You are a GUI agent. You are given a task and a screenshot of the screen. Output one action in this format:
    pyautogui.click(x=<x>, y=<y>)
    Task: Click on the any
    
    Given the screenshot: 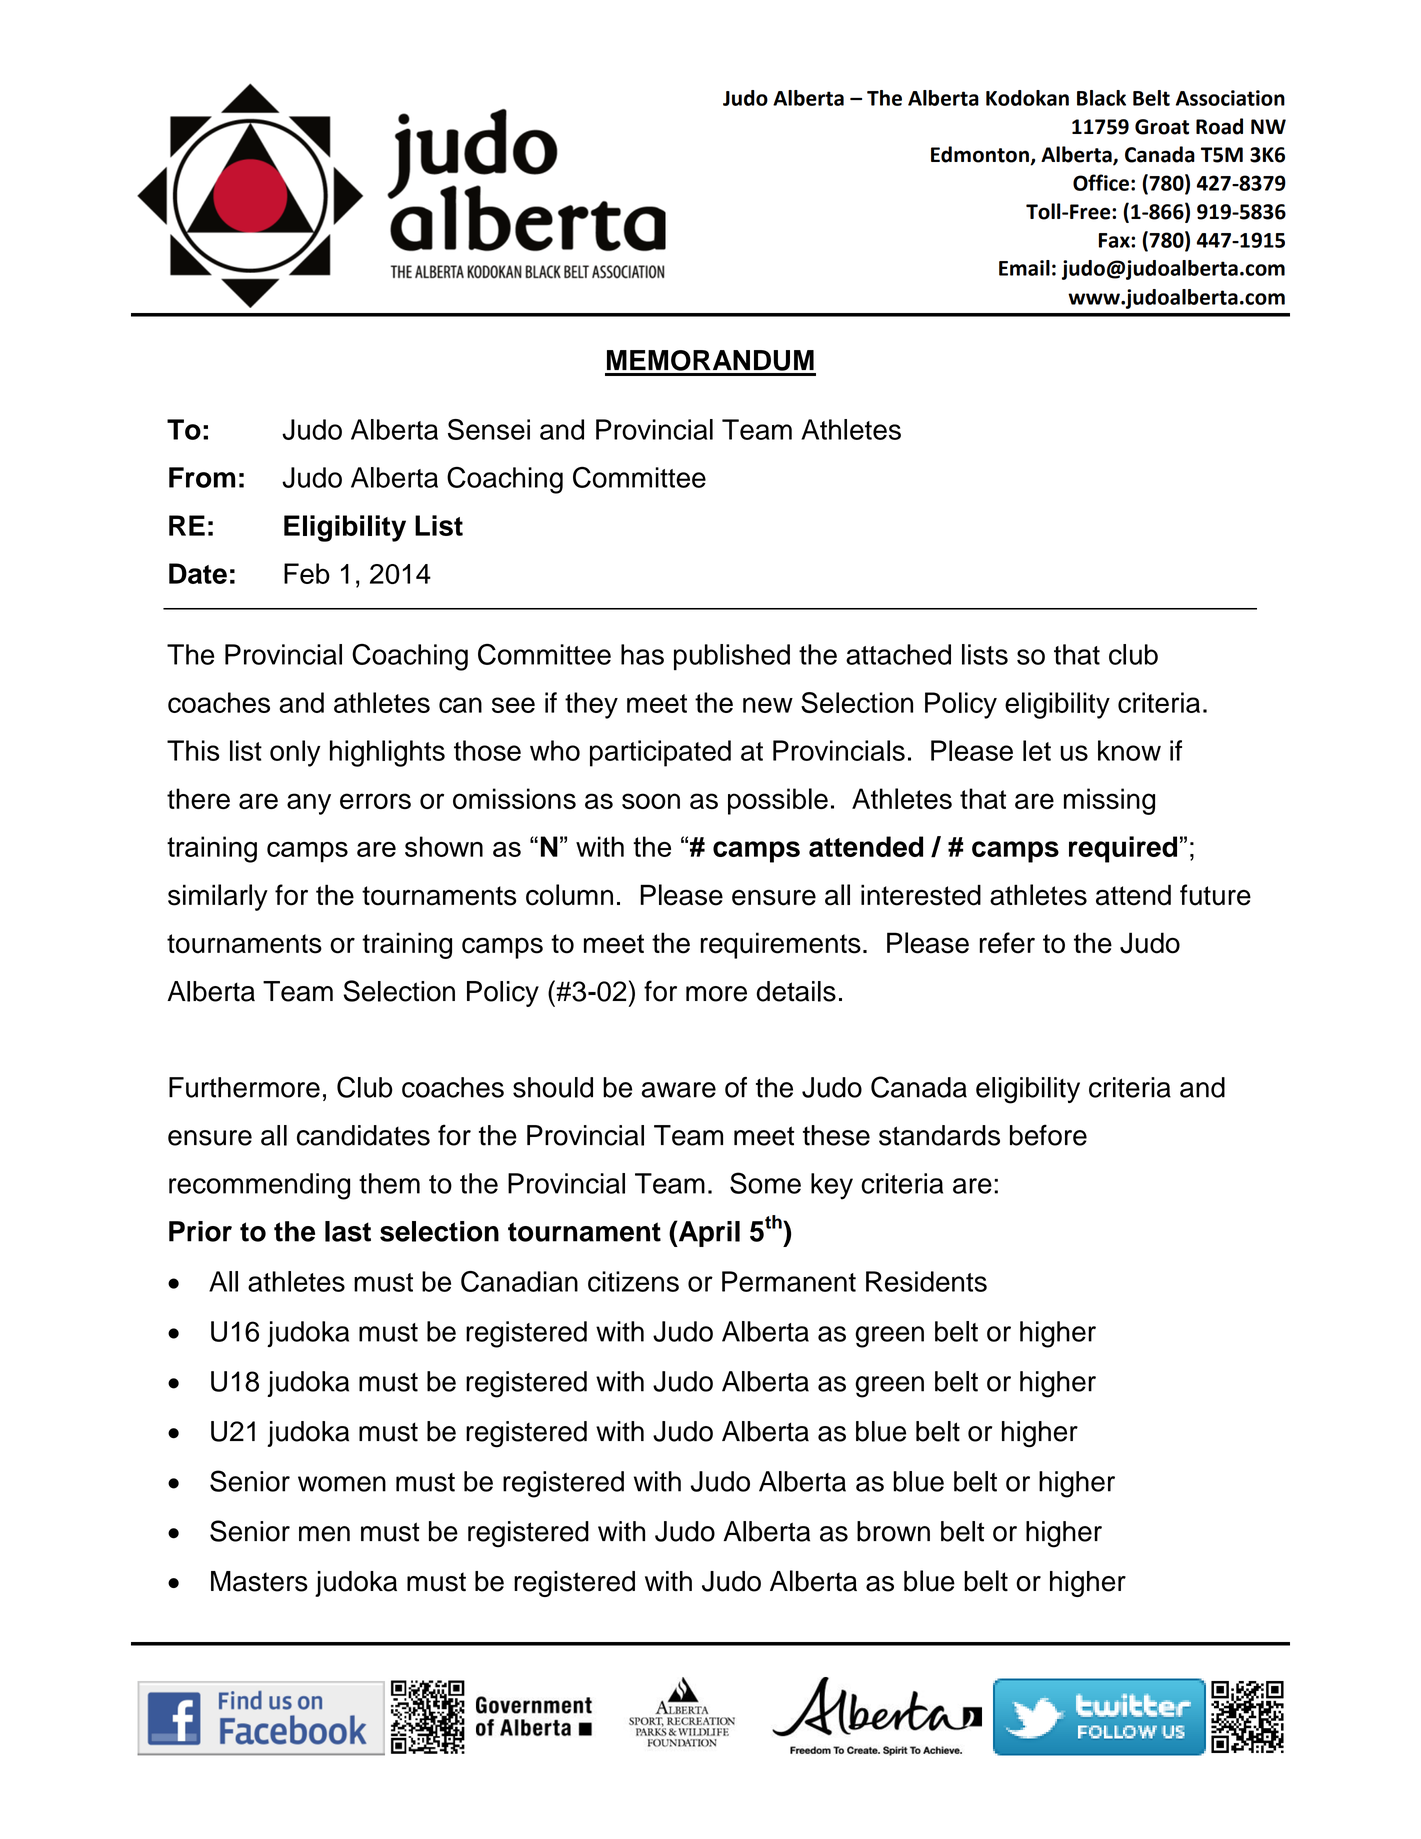 What is the action you would take?
    pyautogui.click(x=309, y=804)
